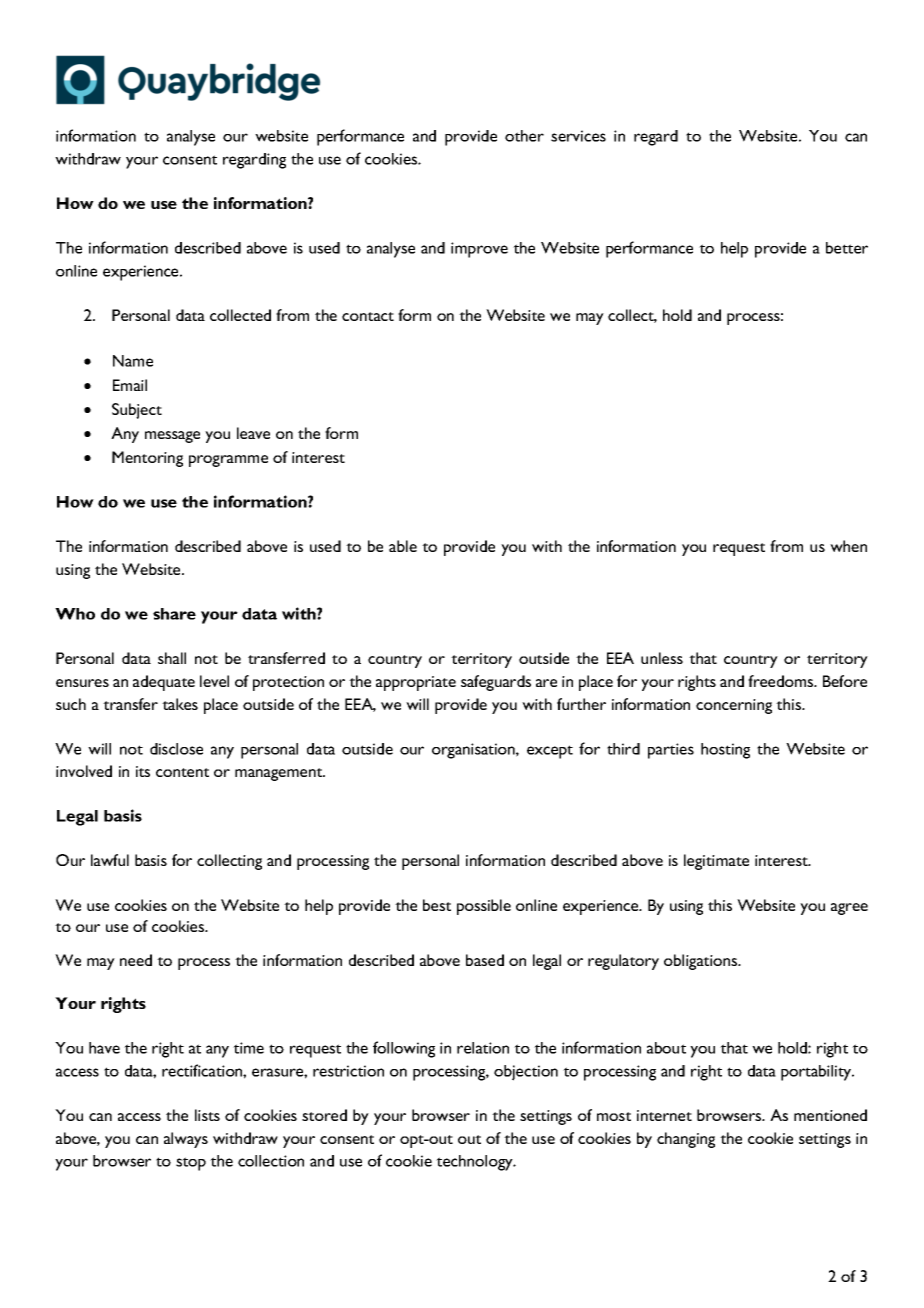 The height and width of the screenshot is (1308, 924). What do you see at coordinates (133, 361) in the screenshot?
I see `Name` at bounding box center [133, 361].
